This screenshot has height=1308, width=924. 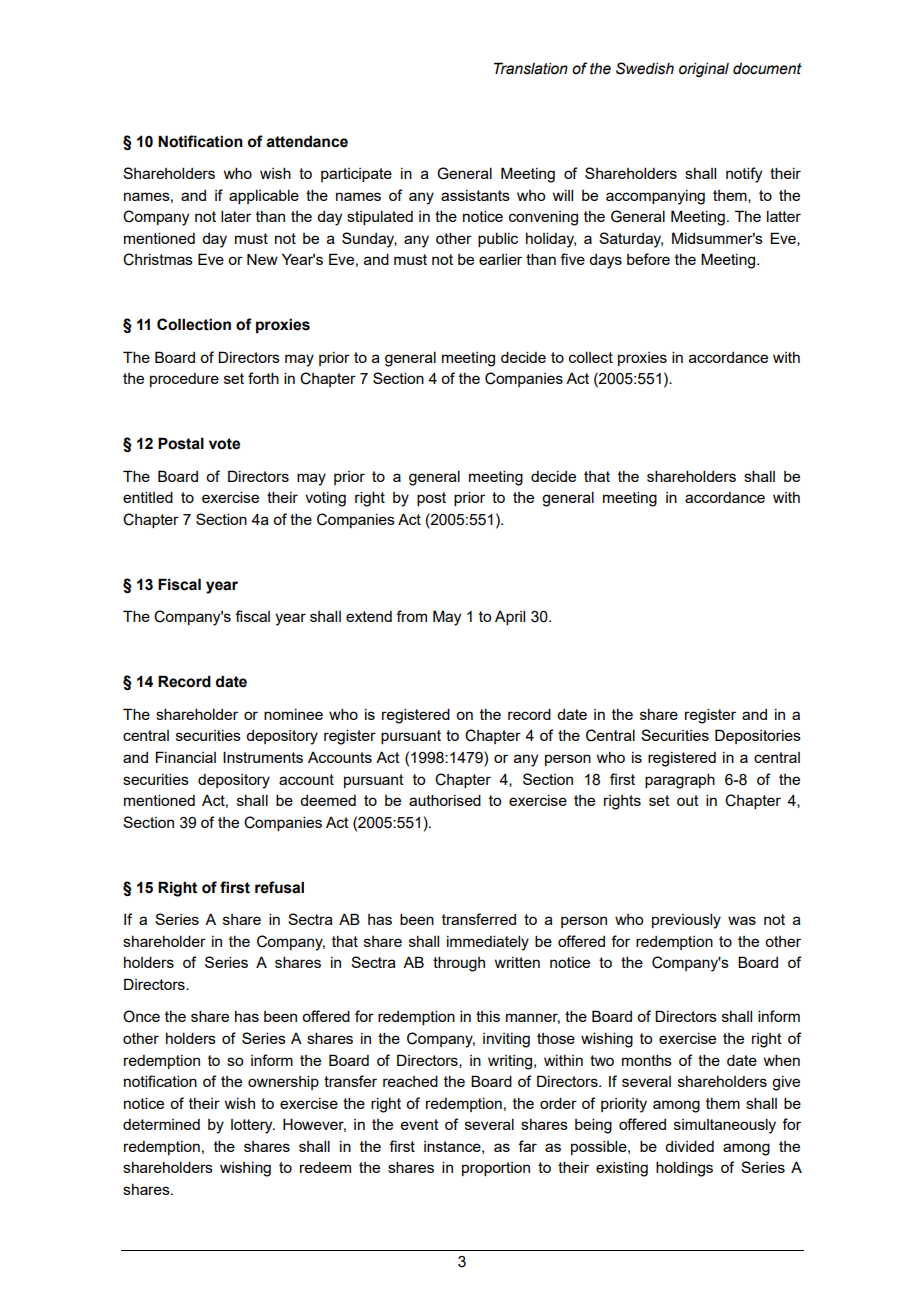 What do you see at coordinates (293, 714) in the screenshot?
I see `nominee` at bounding box center [293, 714].
